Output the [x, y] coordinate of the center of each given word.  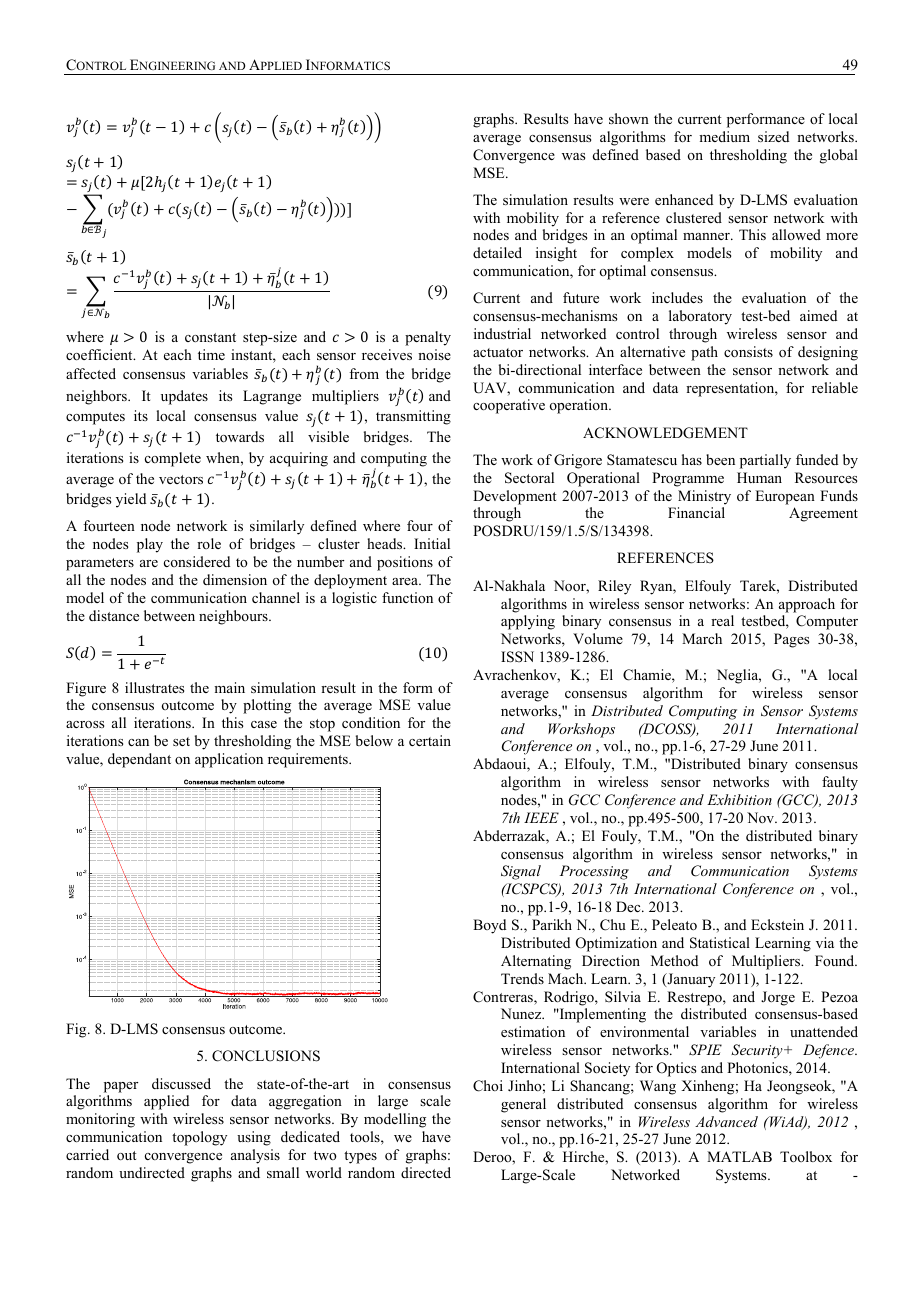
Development [515, 497]
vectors [181, 480]
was [573, 156]
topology [199, 1138]
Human [759, 477]
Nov [761, 817]
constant [210, 337]
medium [724, 136]
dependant [139, 760]
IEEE [541, 817]
